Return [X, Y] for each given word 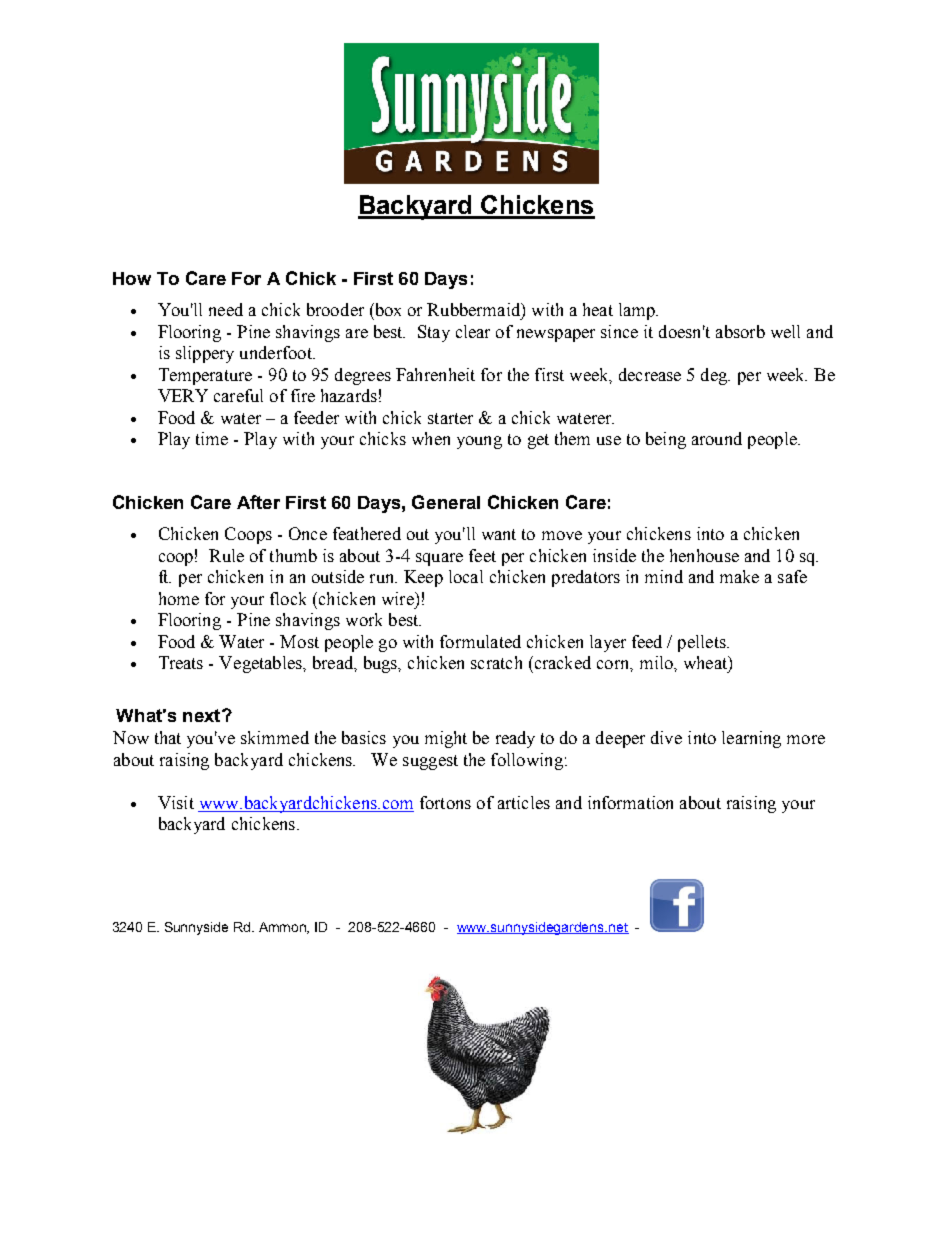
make [739, 576]
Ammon [284, 928]
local [466, 576]
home [179, 598]
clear [473, 331]
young [479, 442]
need [226, 309]
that [168, 737]
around [717, 438]
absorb [740, 331]
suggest [430, 762]
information [630, 802]
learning [751, 739]
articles [524, 802]
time [212, 438]
